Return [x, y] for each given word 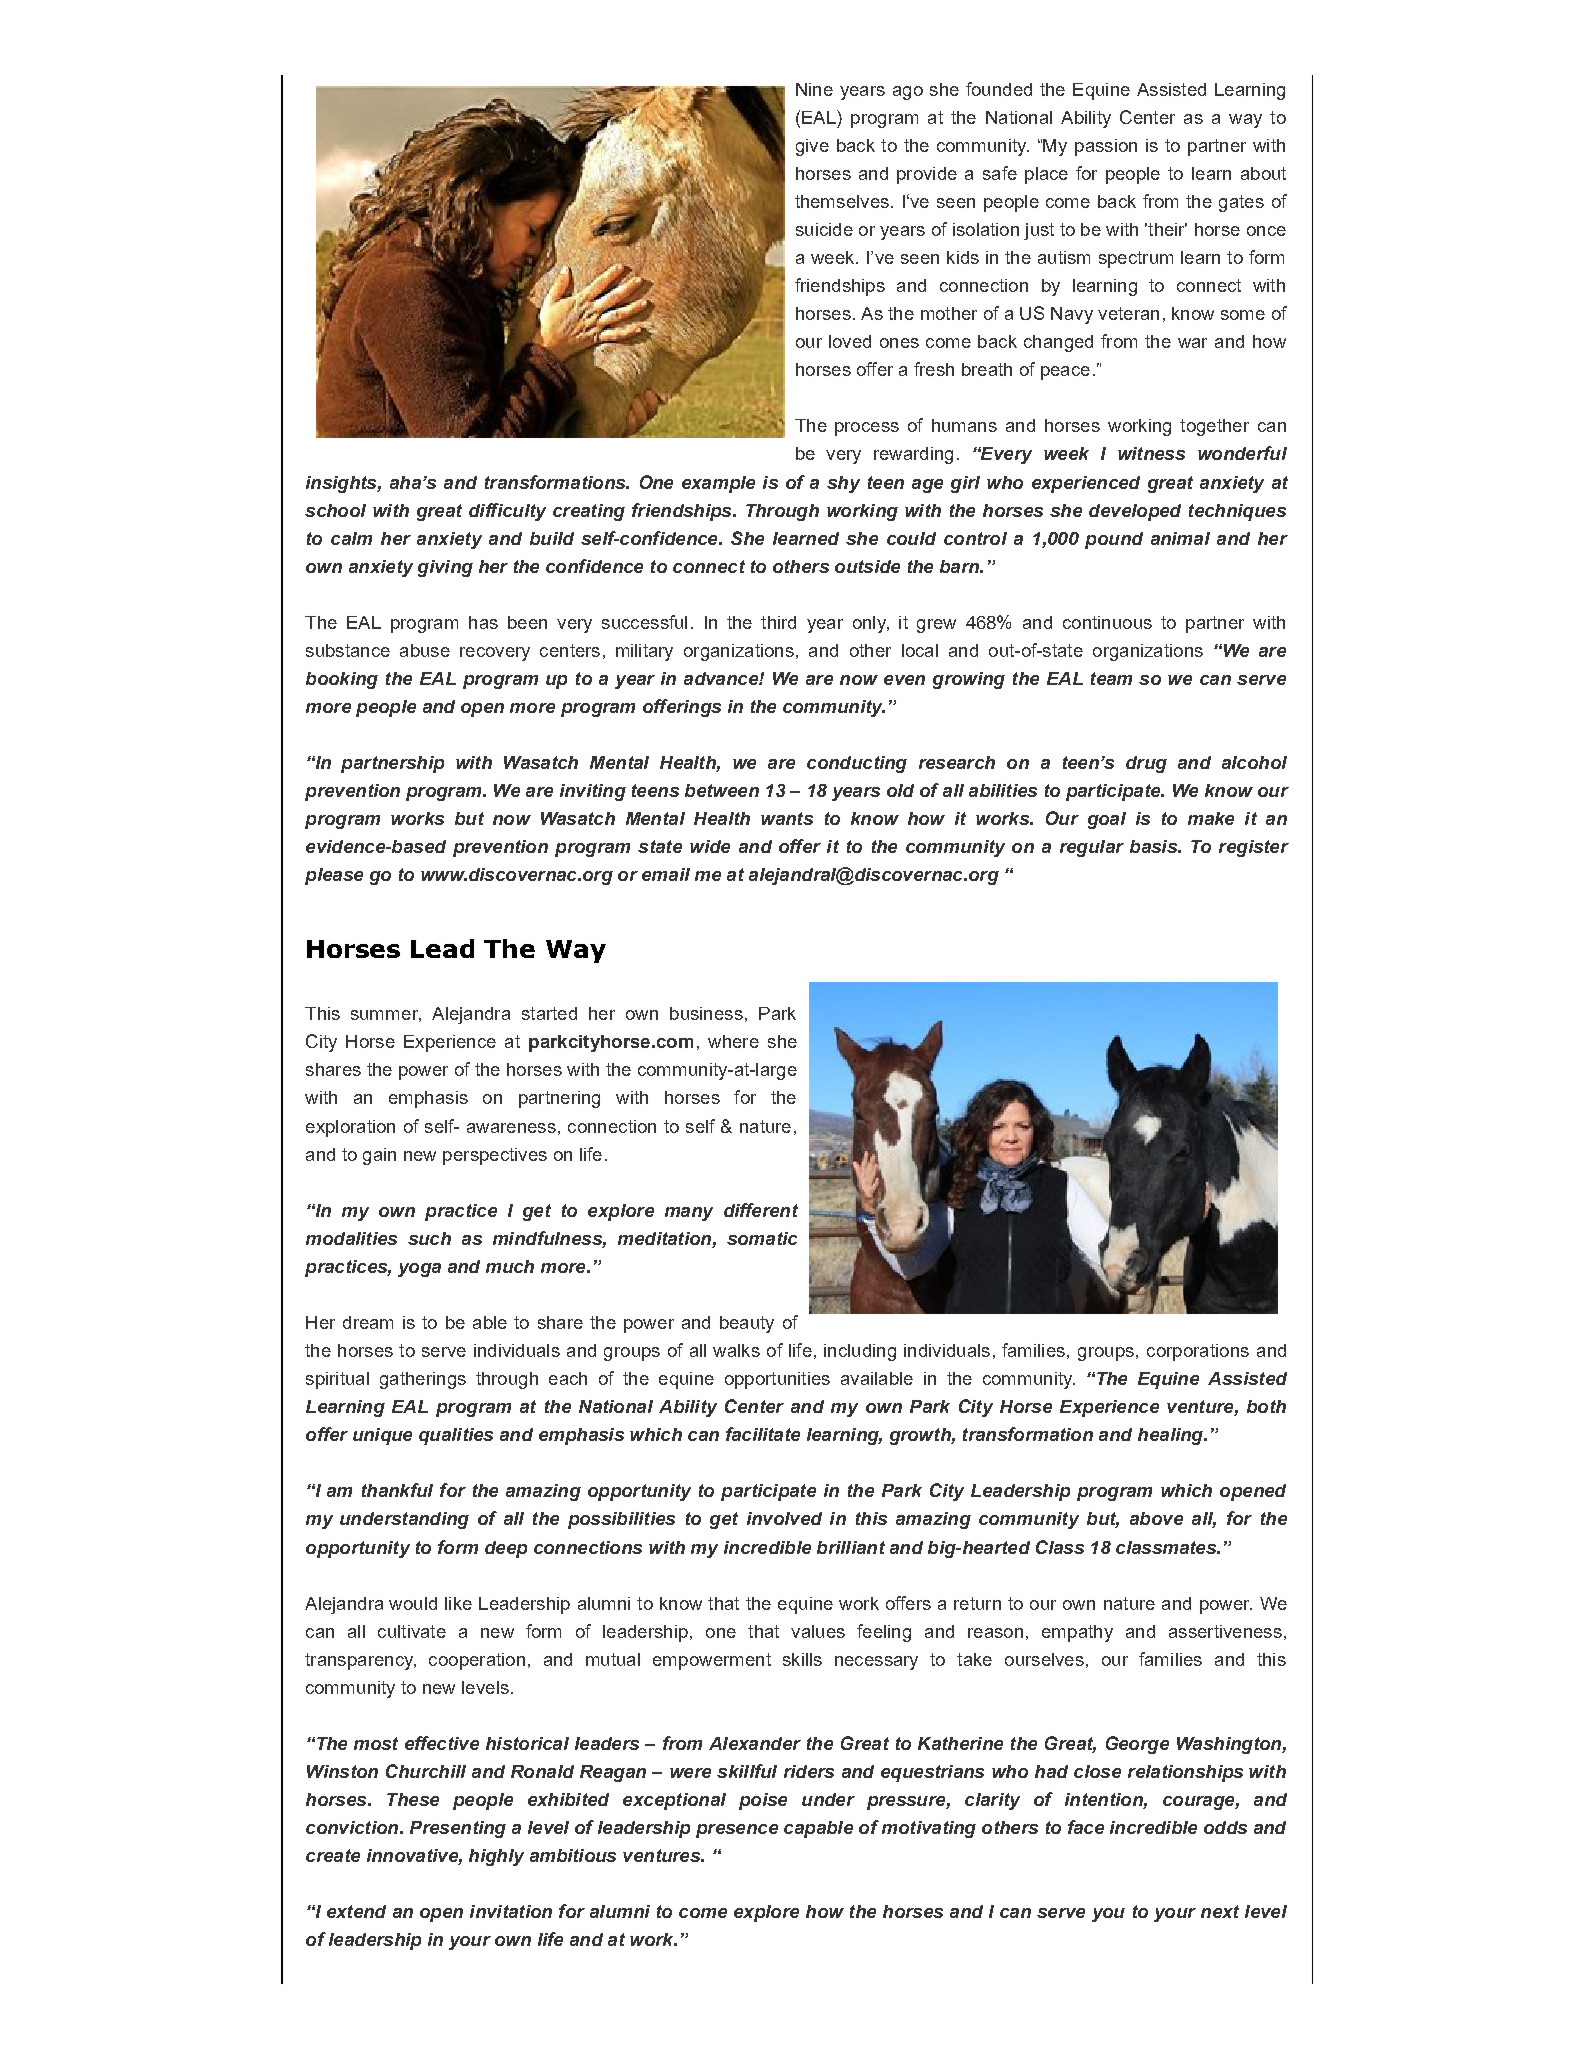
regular [1092, 848]
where [733, 1041]
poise [763, 1801]
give [812, 147]
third [778, 622]
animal [1180, 538]
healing [1172, 1436]
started [549, 1013]
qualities [456, 1436]
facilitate [763, 1434]
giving [445, 568]
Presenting [458, 1829]
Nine [814, 89]
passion [1106, 147]
